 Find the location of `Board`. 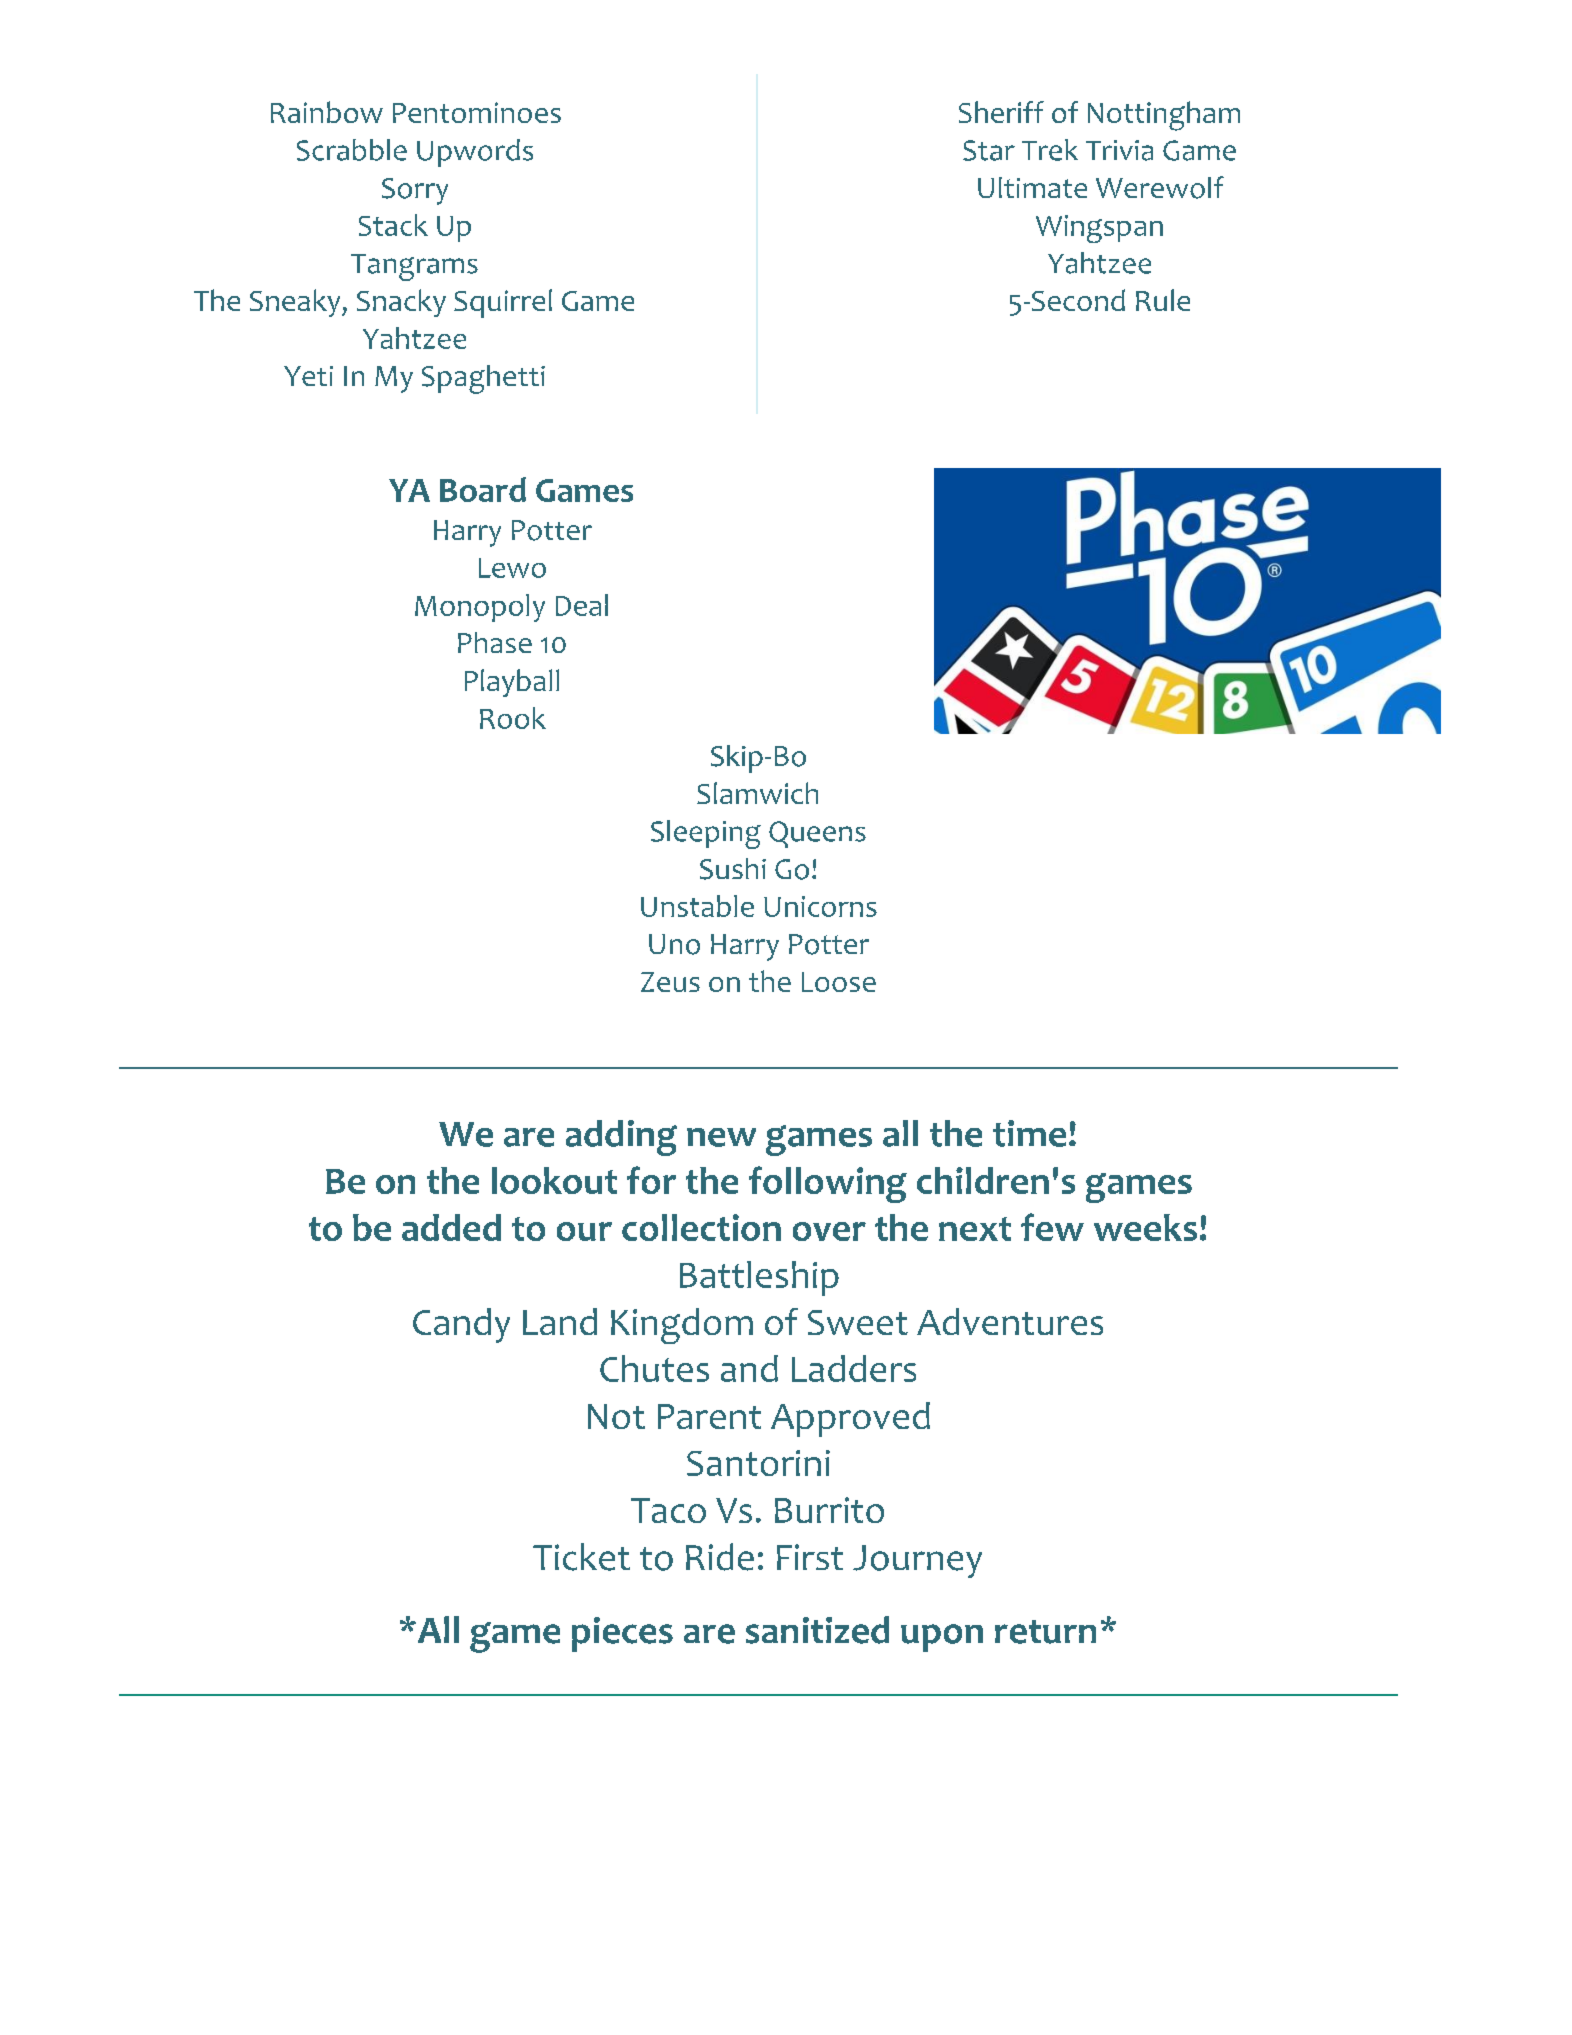

Board is located at coordinates (483, 489).
